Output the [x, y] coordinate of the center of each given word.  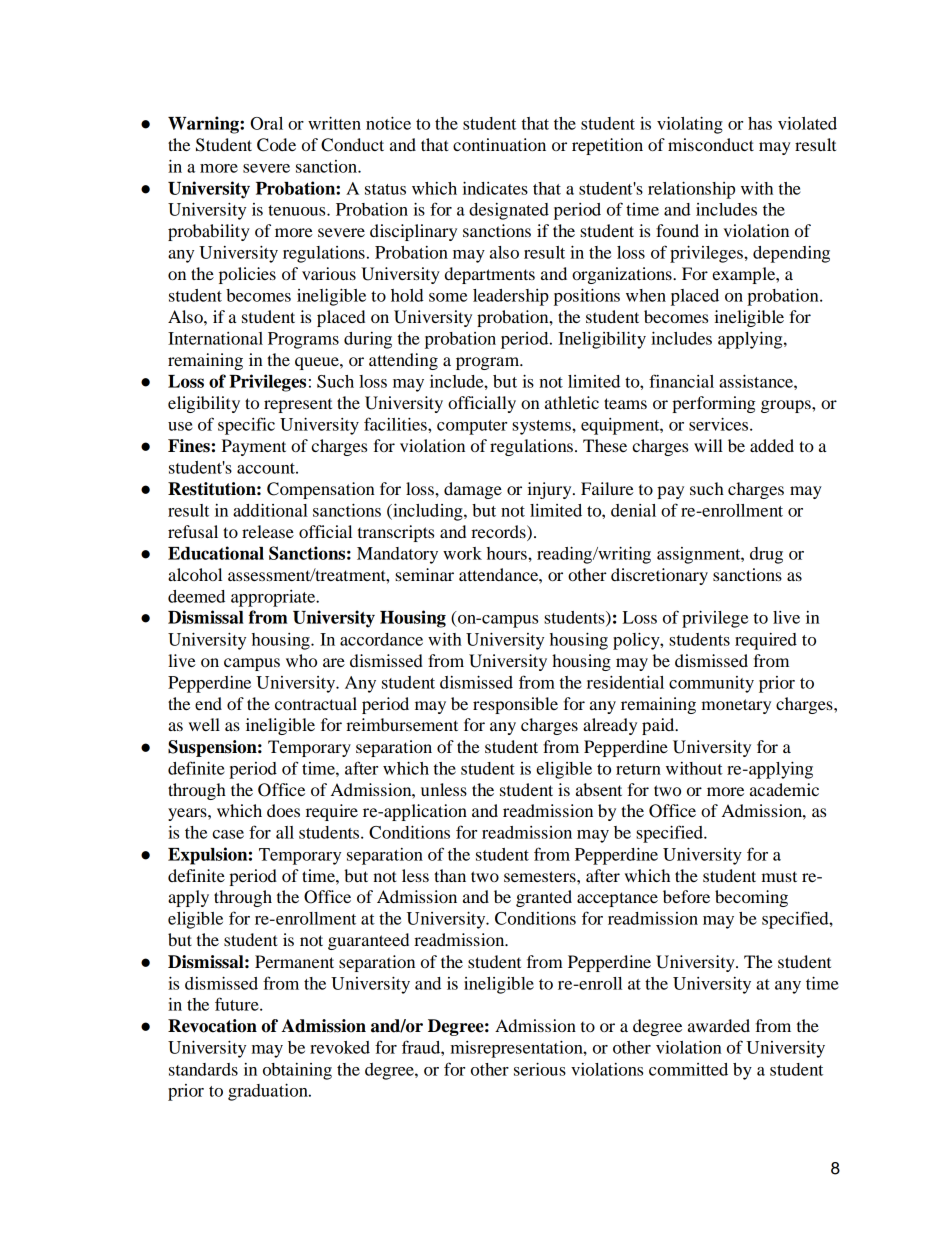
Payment [254, 447]
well [204, 724]
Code [276, 145]
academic [784, 789]
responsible [515, 705]
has [760, 123]
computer [472, 427]
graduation [269, 1092]
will [708, 445]
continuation [499, 144]
